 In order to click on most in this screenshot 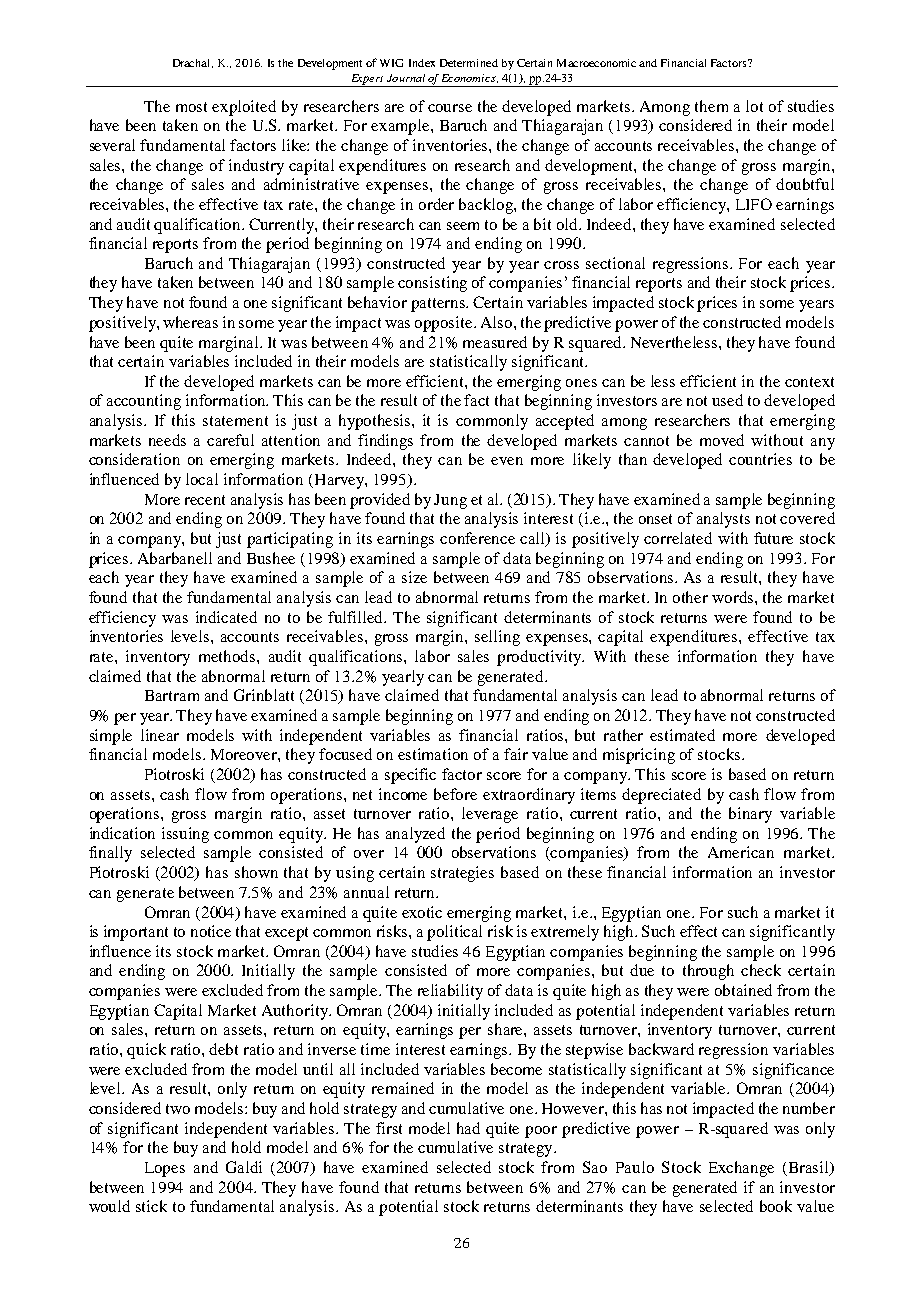, I will do `click(191, 107)`.
